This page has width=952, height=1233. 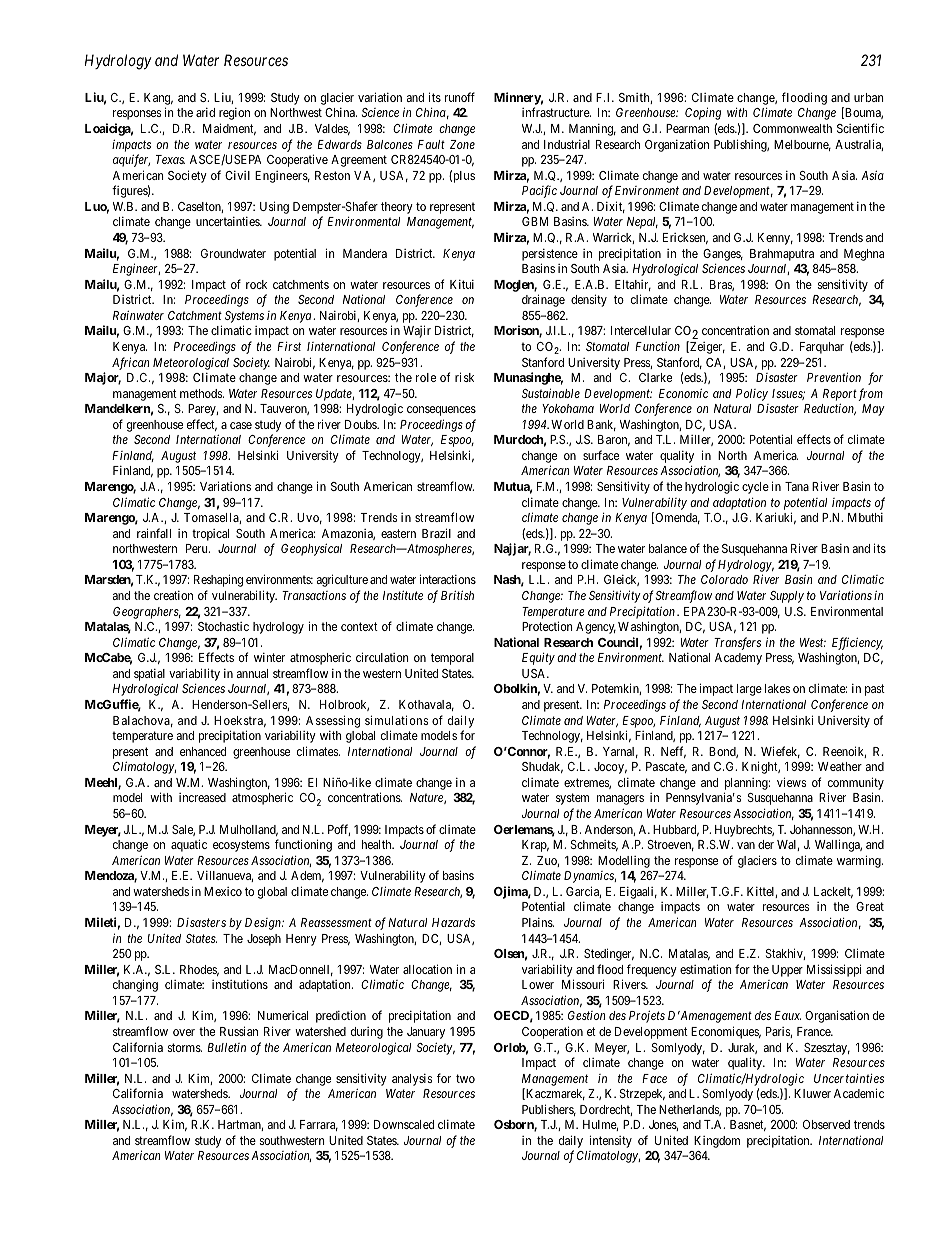 I want to click on Stochastic, so click(x=223, y=626).
